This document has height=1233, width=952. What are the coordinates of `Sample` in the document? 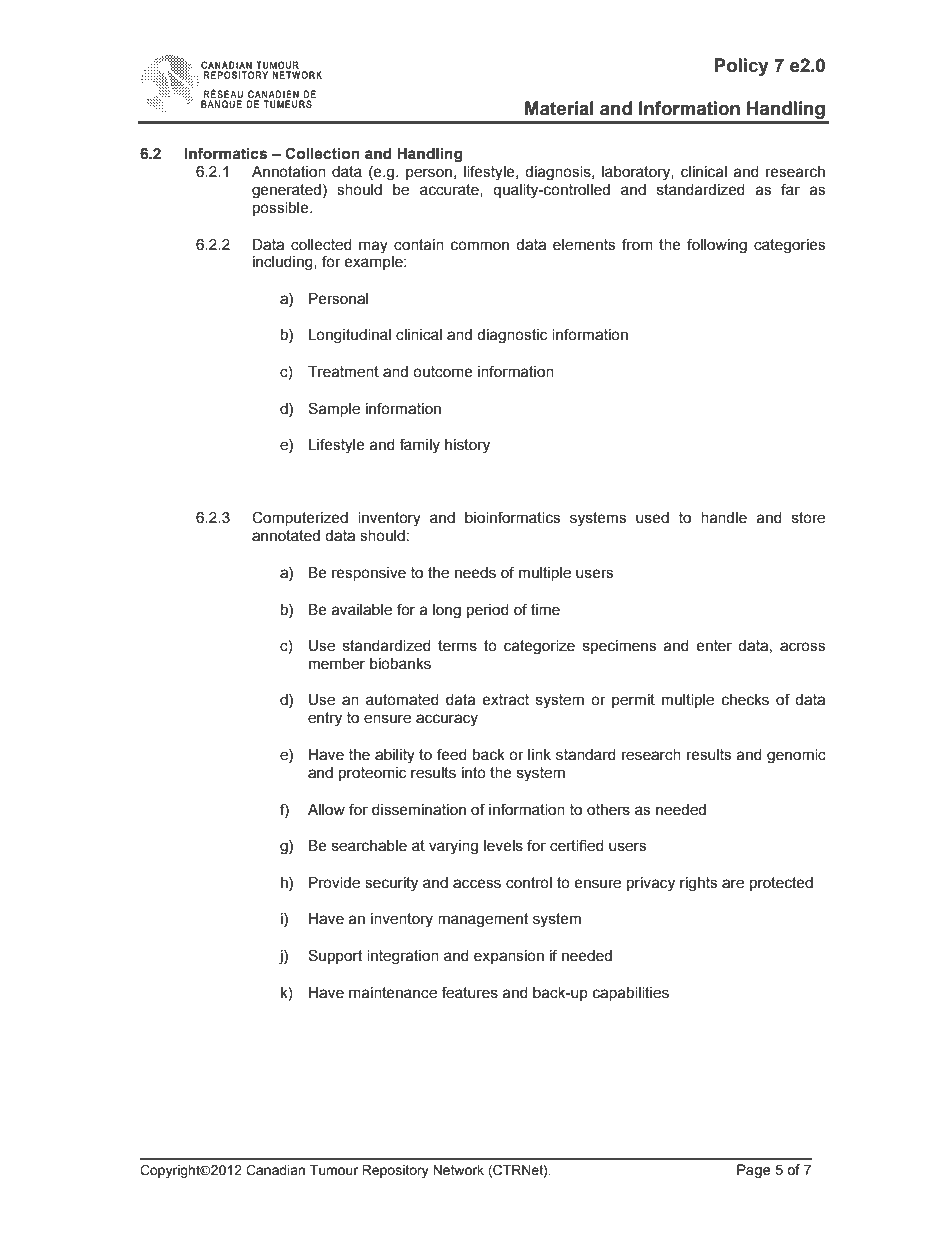 It's located at (334, 409).
